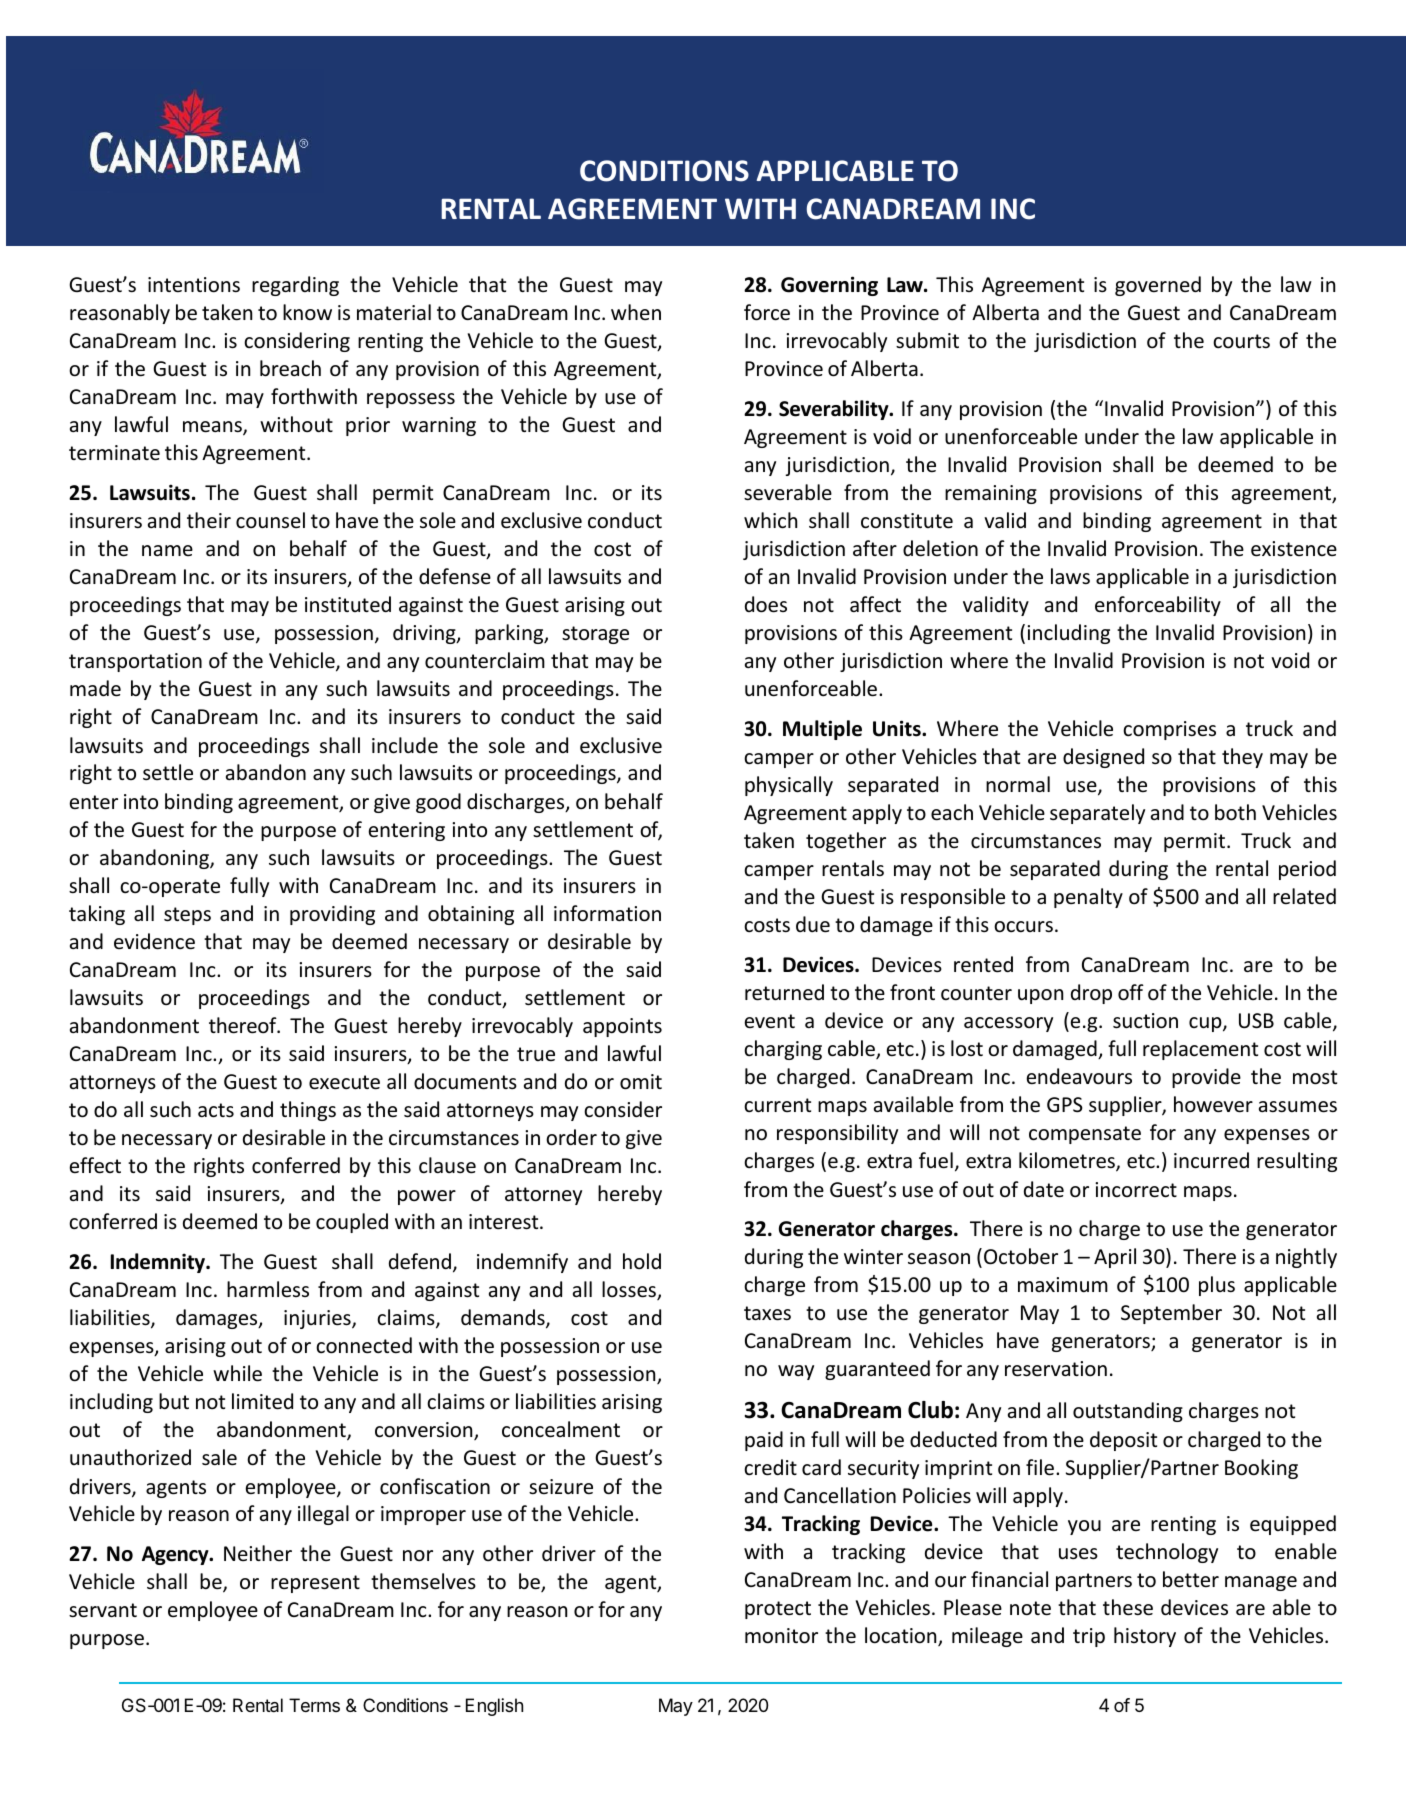  Describe the element at coordinates (607, 913) in the screenshot. I see `information` at that location.
